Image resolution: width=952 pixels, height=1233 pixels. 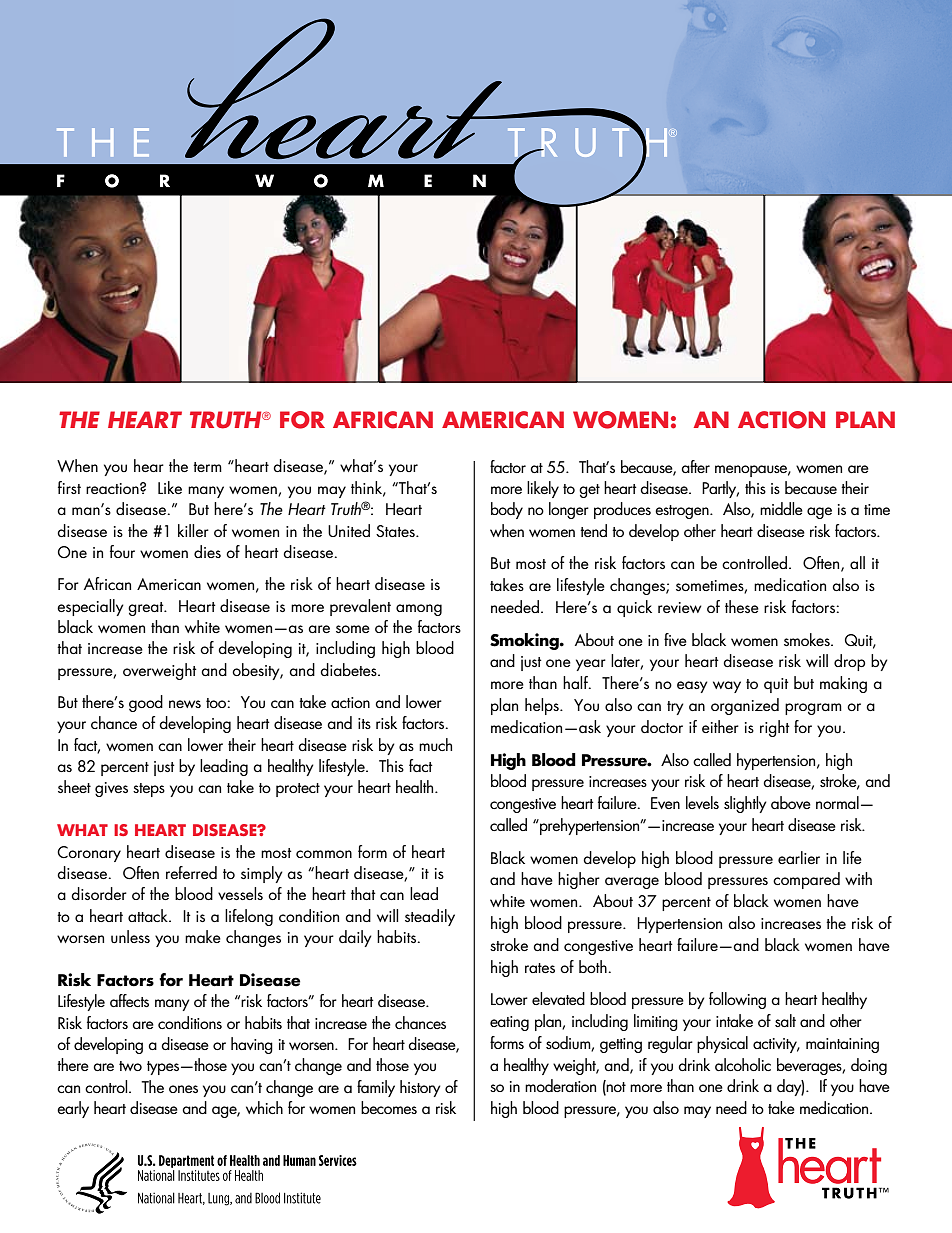 I want to click on much, so click(x=435, y=745).
